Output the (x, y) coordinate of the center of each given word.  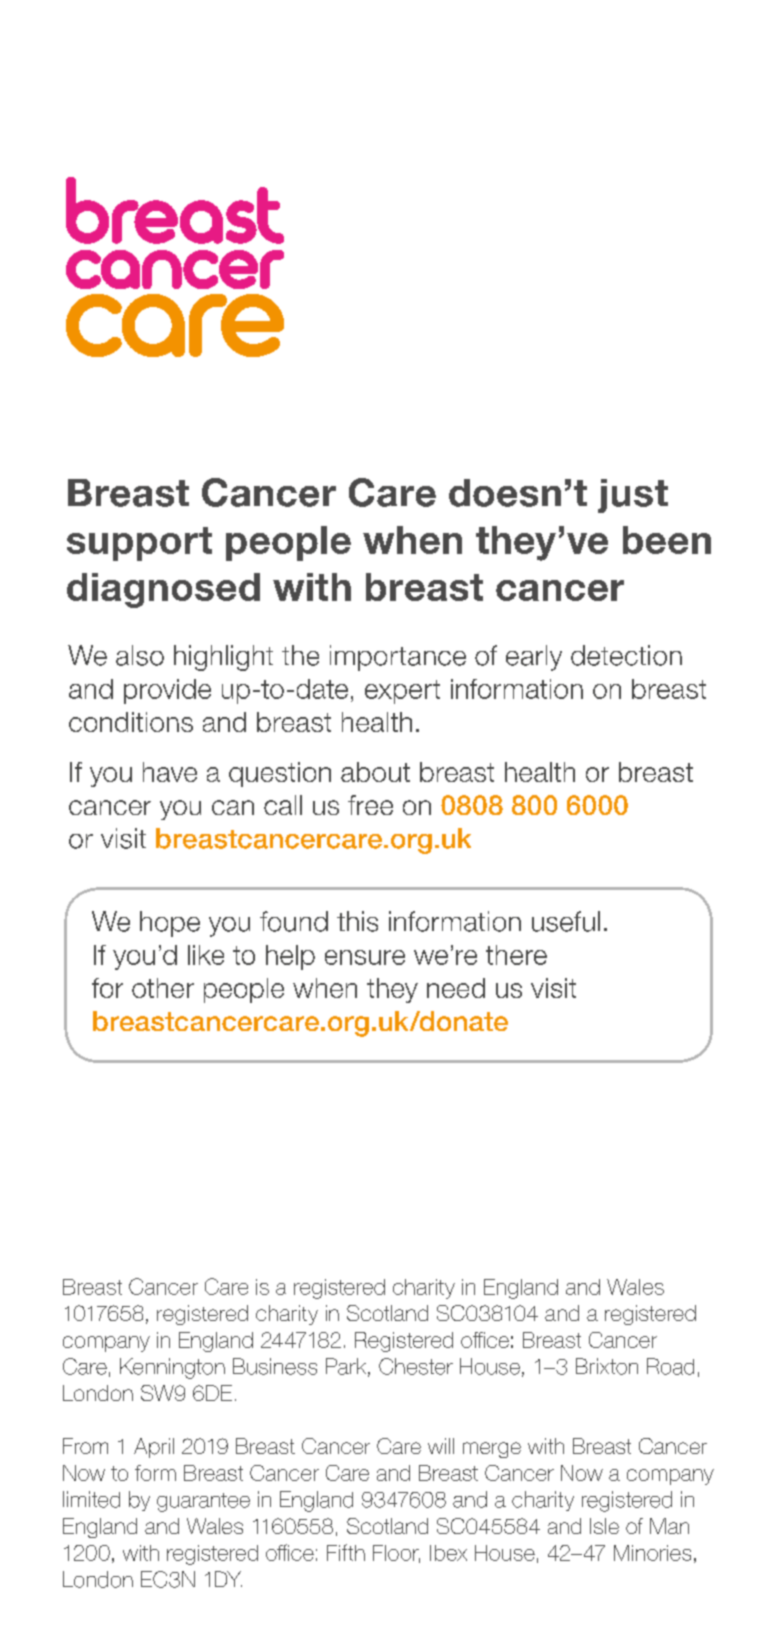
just (633, 496)
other (163, 988)
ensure (365, 957)
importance (398, 658)
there (516, 955)
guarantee (203, 1502)
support (139, 544)
